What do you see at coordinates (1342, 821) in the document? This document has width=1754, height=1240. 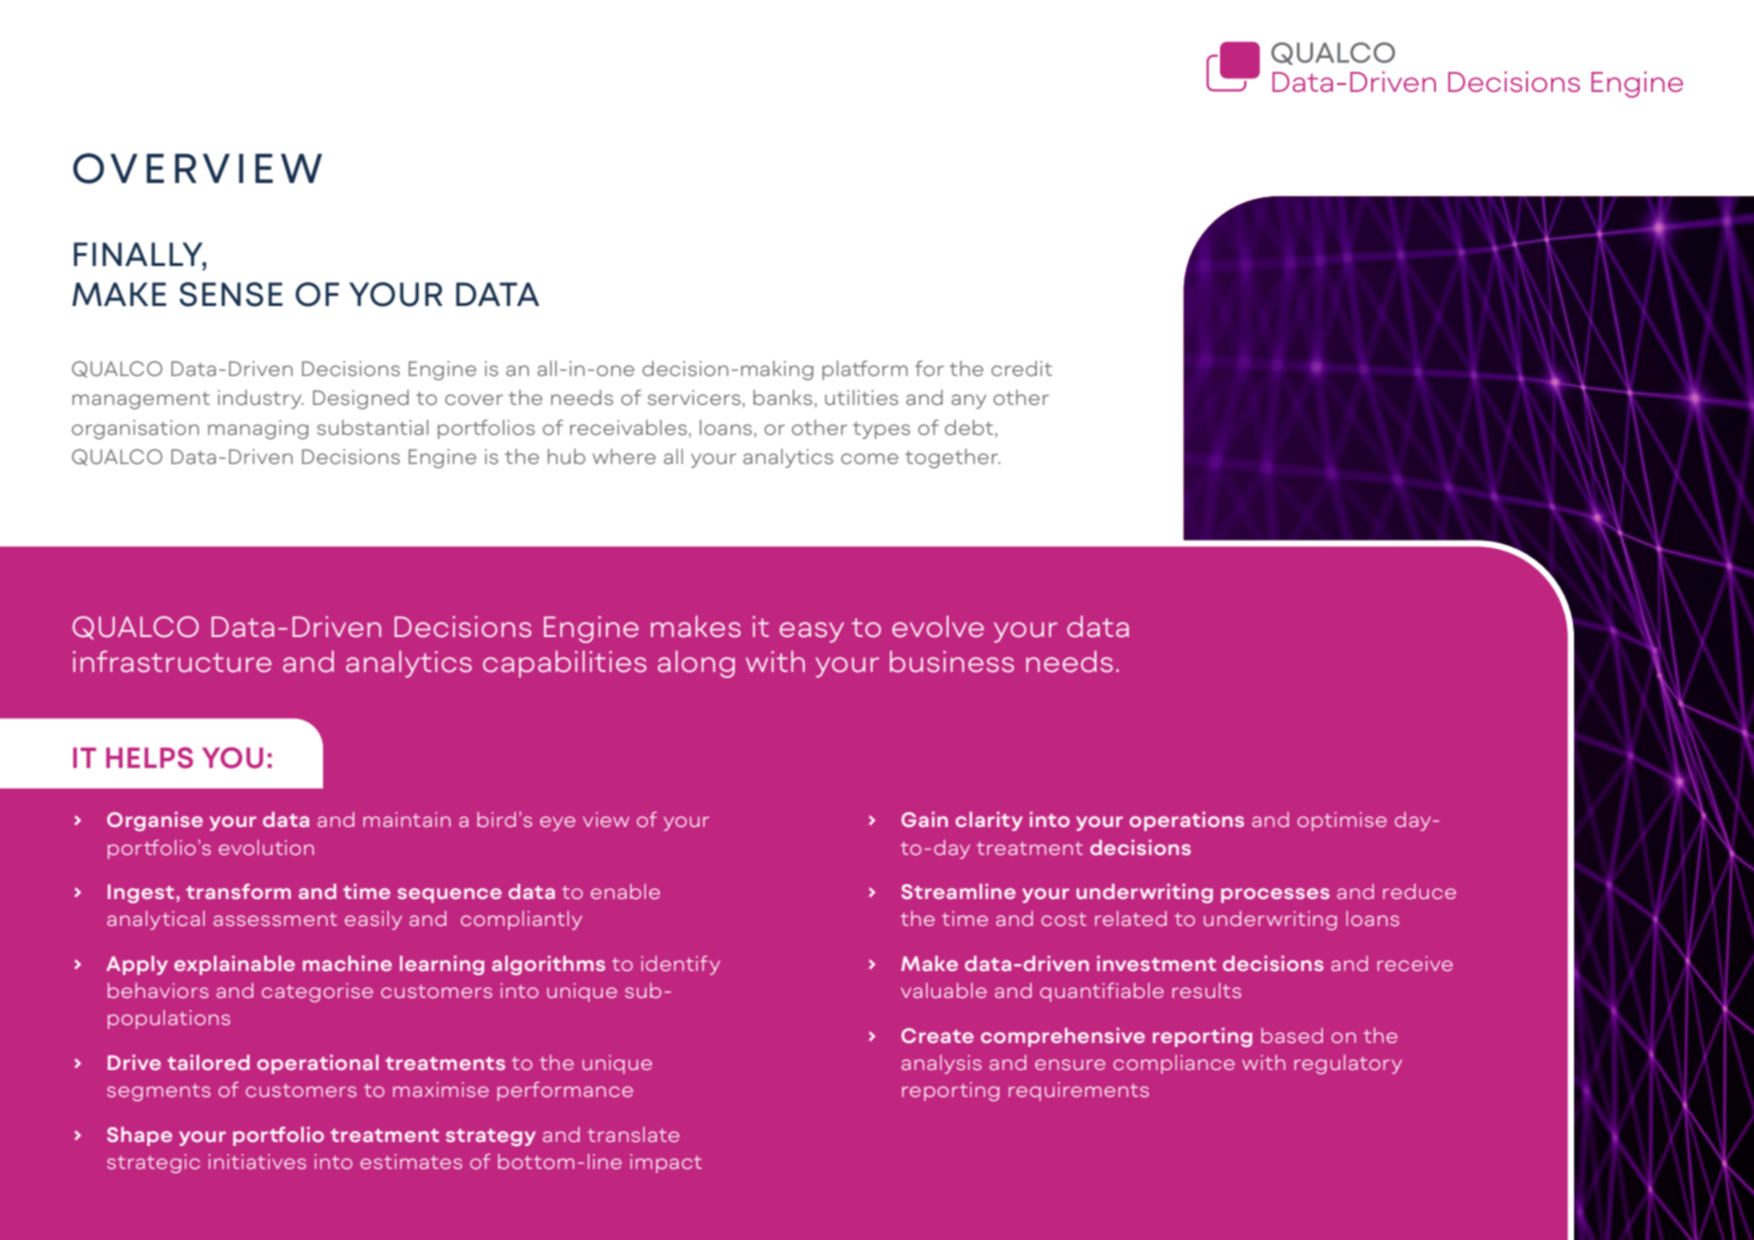 I see `optimise` at bounding box center [1342, 821].
